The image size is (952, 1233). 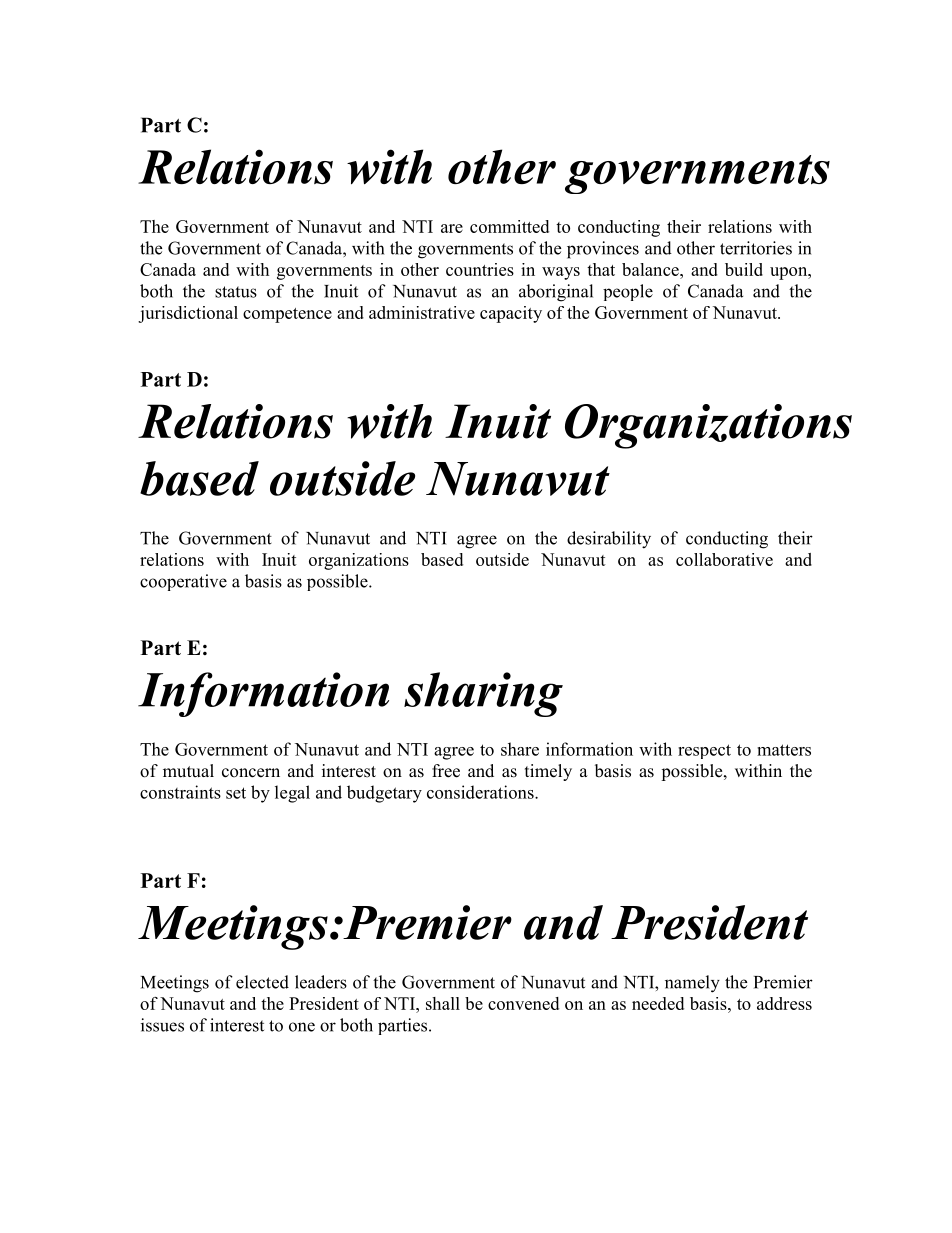 What do you see at coordinates (483, 694) in the page?
I see `sharing` at bounding box center [483, 694].
